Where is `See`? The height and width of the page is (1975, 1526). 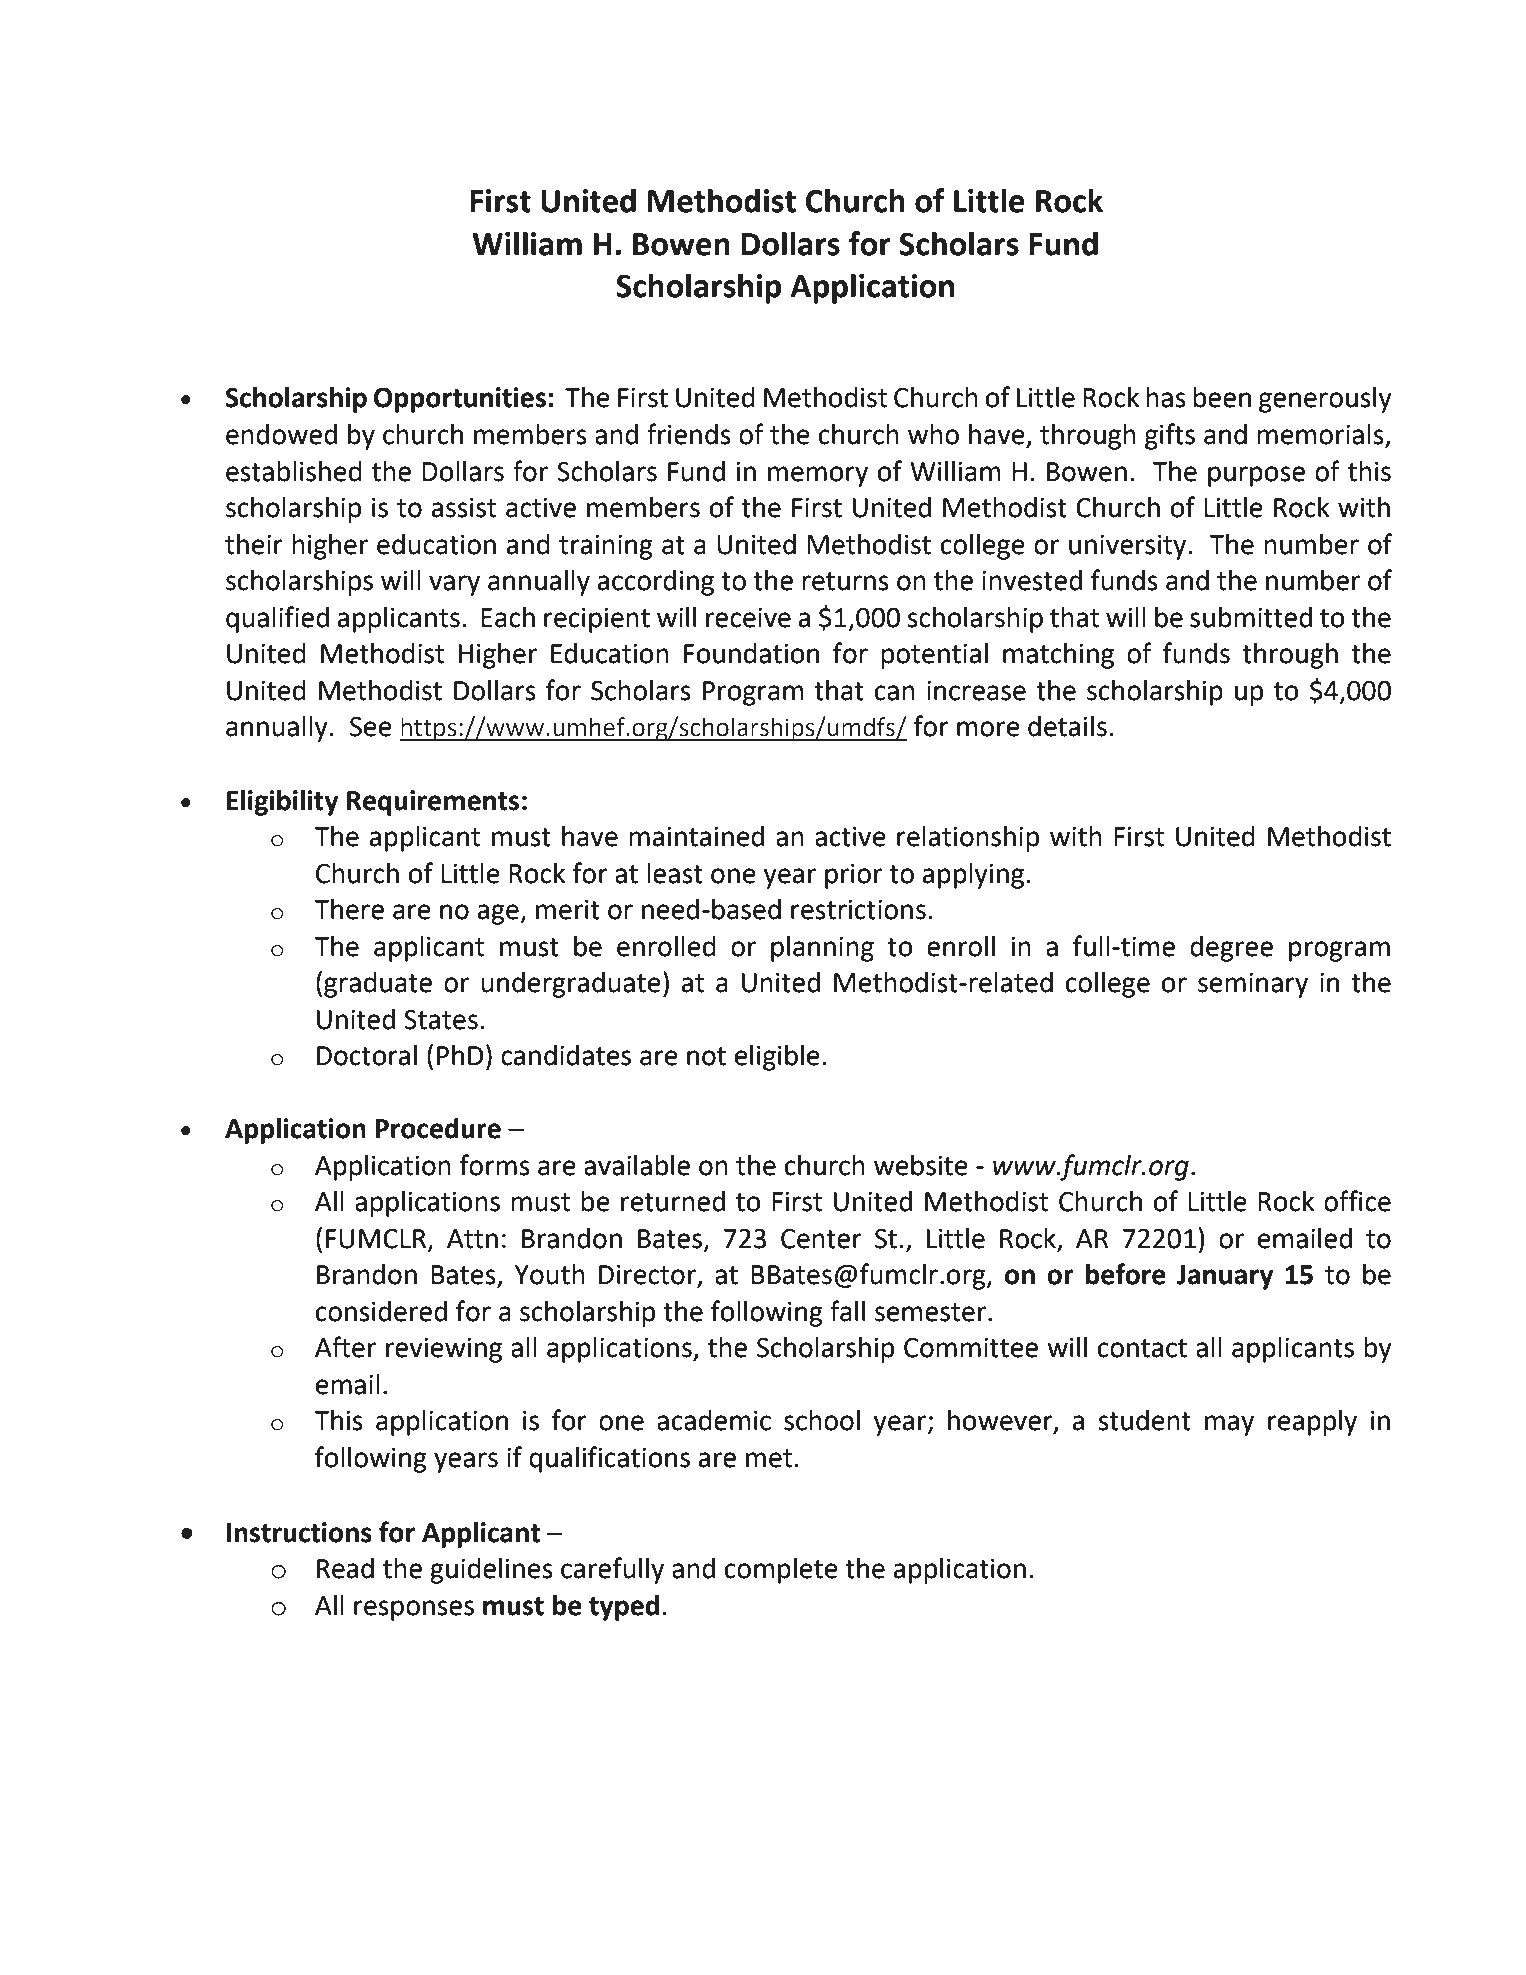 See is located at coordinates (371, 727).
